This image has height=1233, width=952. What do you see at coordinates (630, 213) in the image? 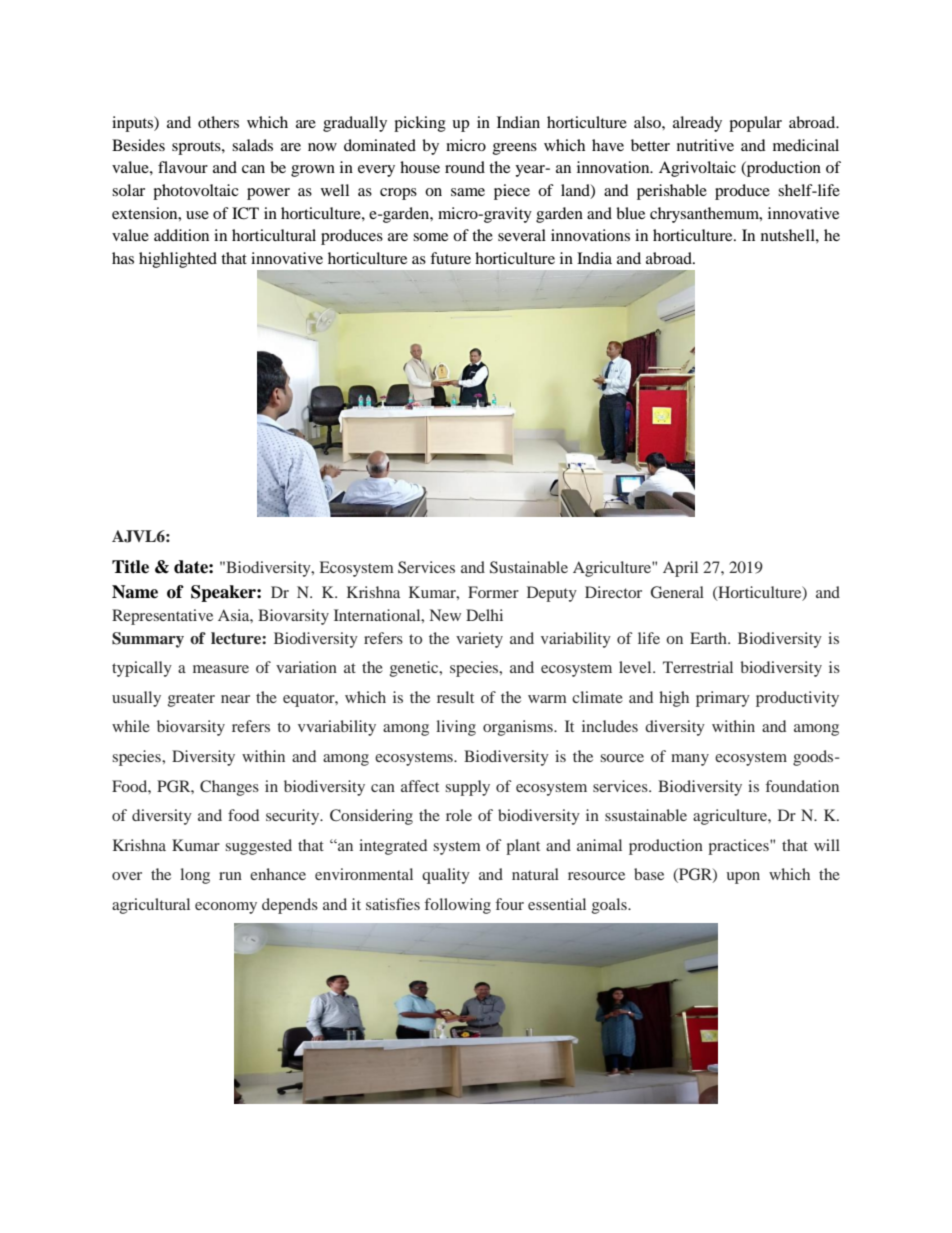
I see `blue` at bounding box center [630, 213].
